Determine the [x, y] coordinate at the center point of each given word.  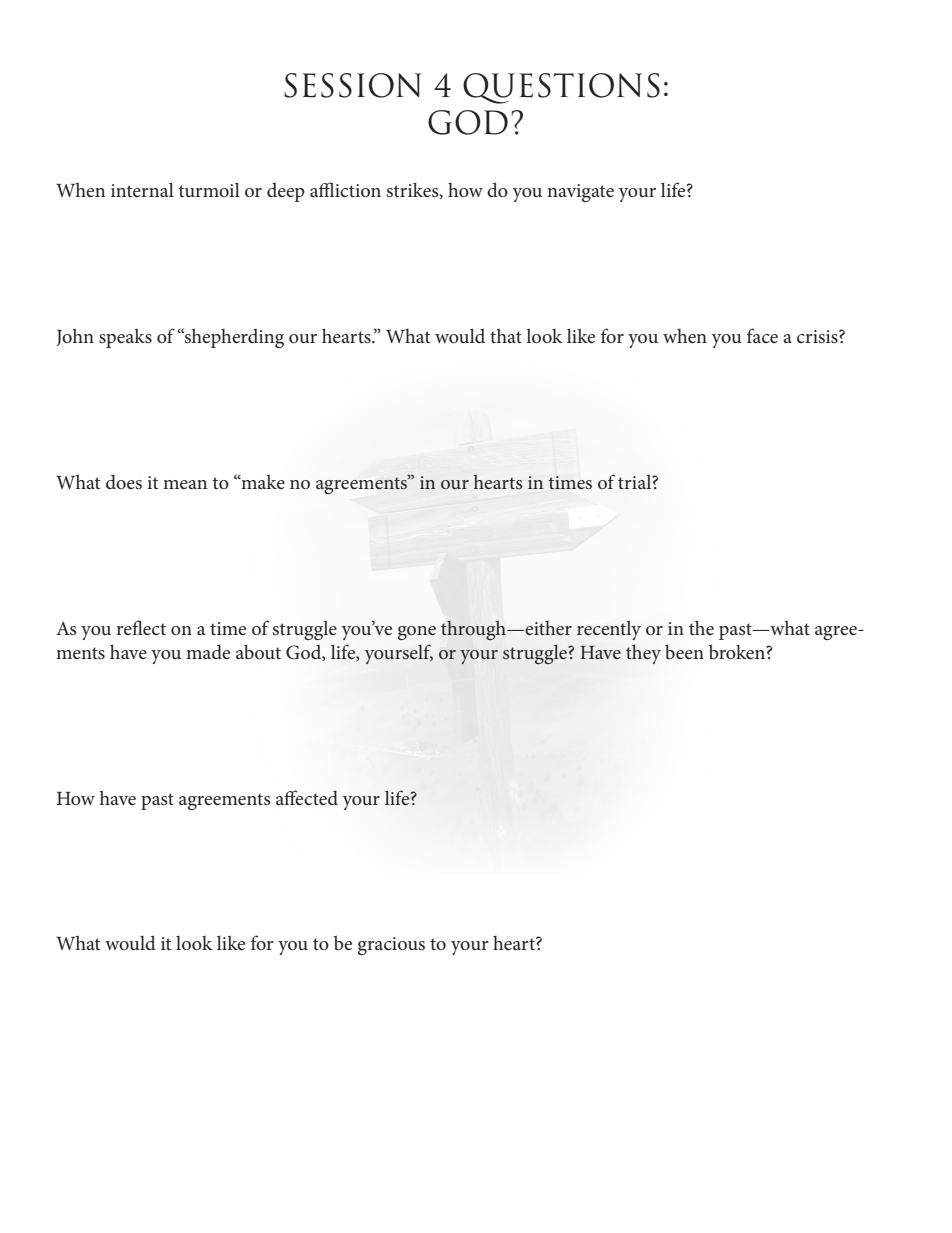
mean [185, 484]
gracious [391, 946]
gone [417, 633]
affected [307, 797]
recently [609, 630]
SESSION [352, 85]
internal [142, 189]
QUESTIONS [561, 88]
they [643, 654]
